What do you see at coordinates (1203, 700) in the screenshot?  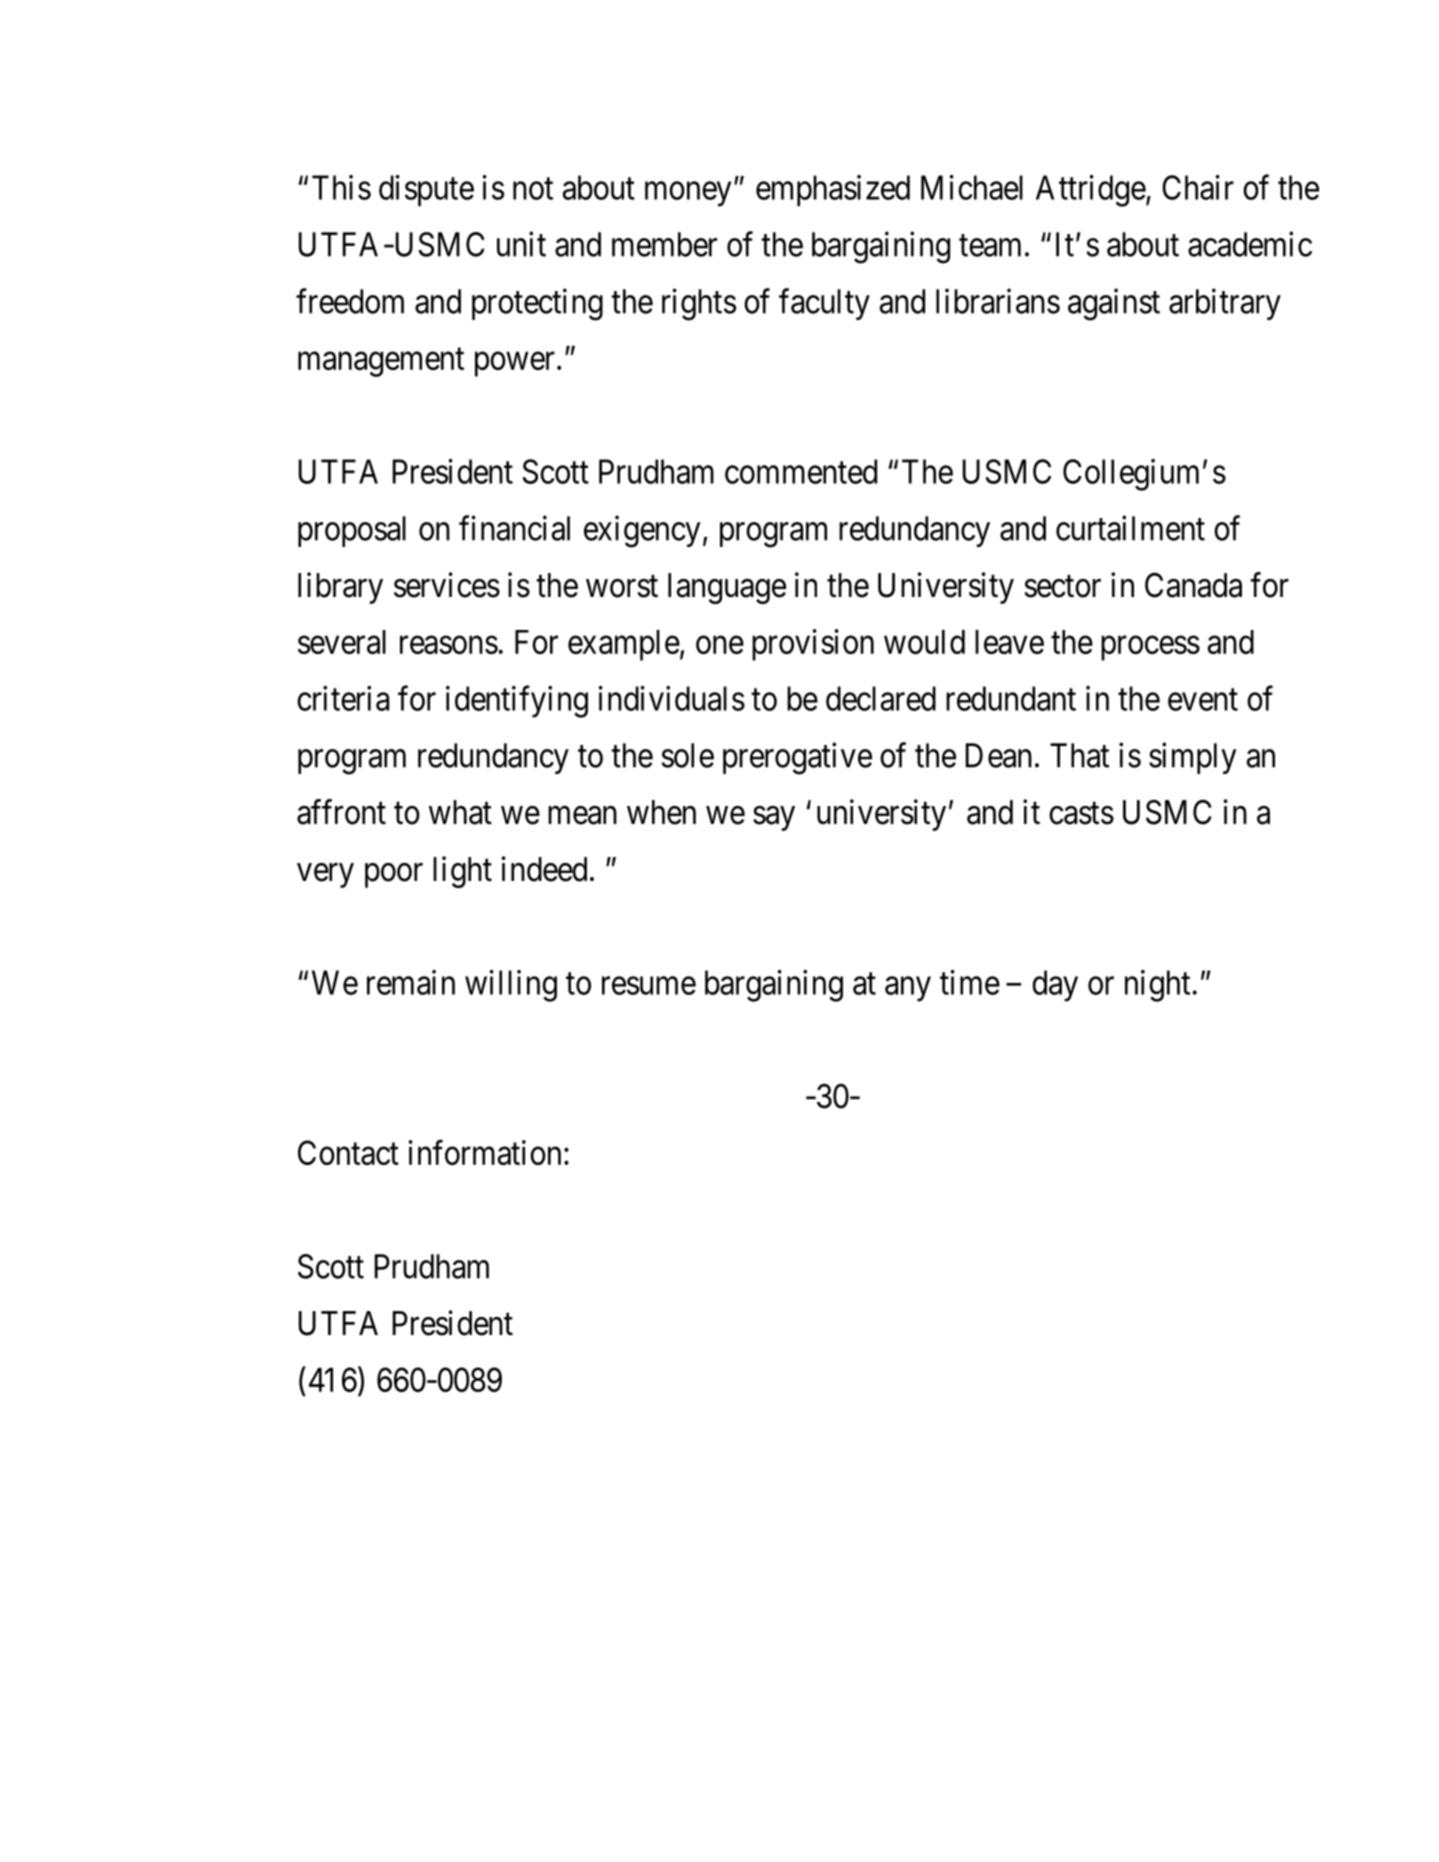 I see `event` at bounding box center [1203, 700].
